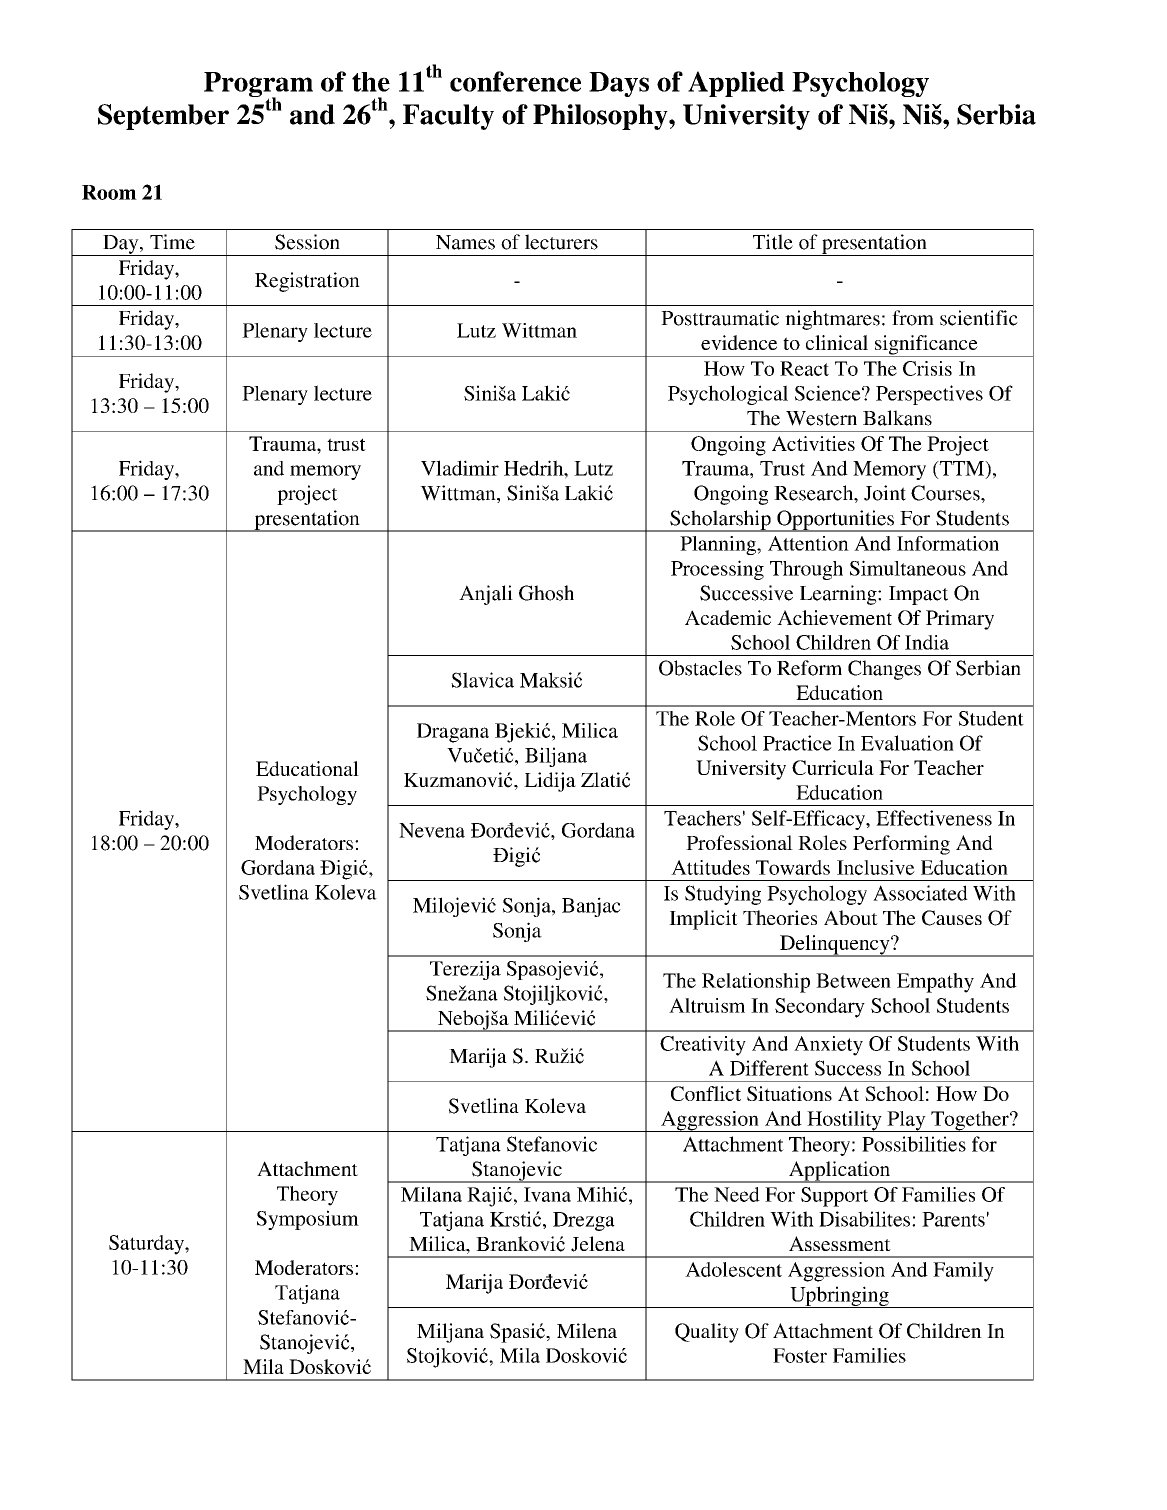  What do you see at coordinates (163, 117) in the screenshot?
I see `September` at bounding box center [163, 117].
